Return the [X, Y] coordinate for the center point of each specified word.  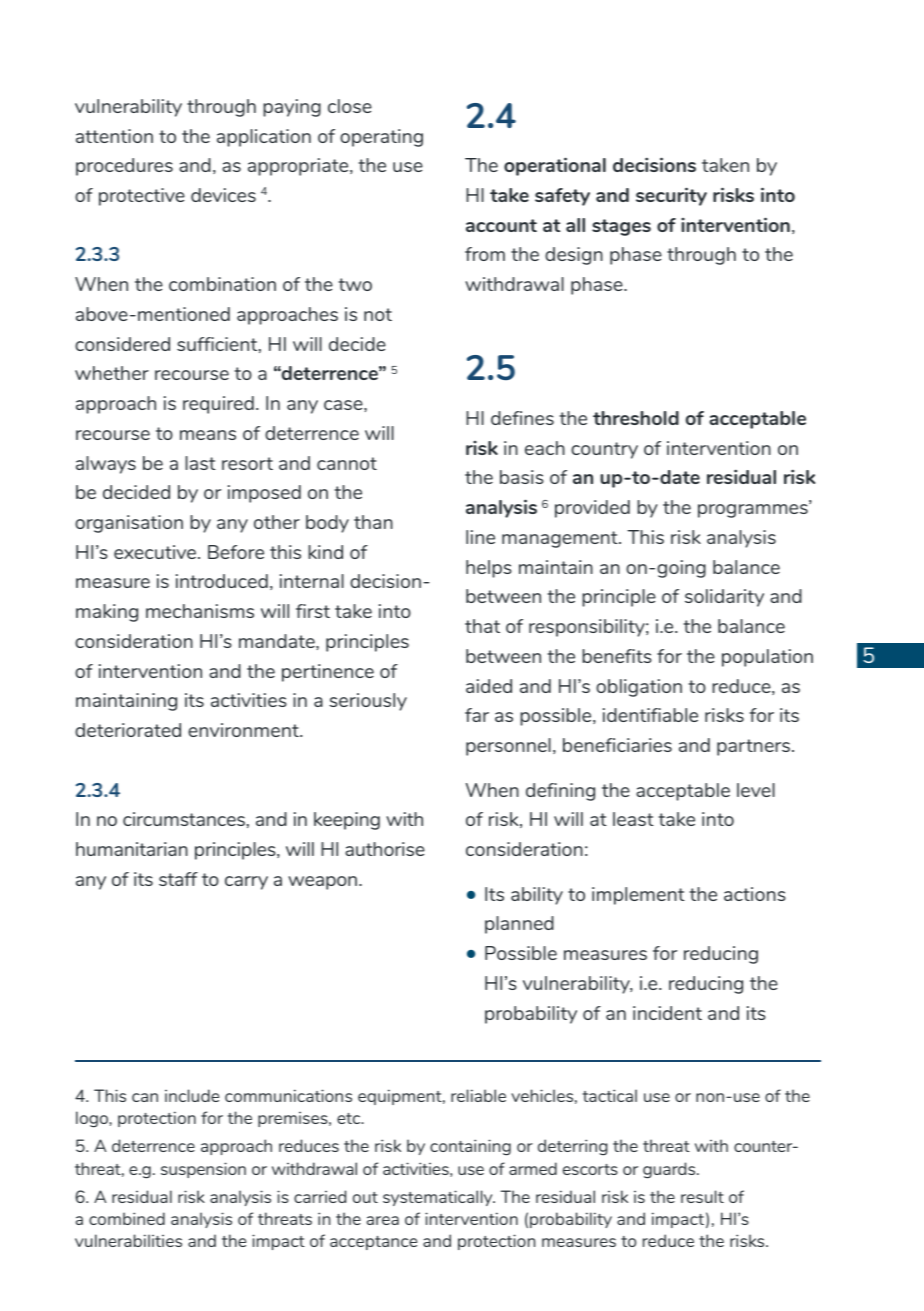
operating [381, 138]
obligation [639, 688]
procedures [124, 167]
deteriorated [128, 730]
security [671, 196]
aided [489, 686]
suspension [203, 1170]
